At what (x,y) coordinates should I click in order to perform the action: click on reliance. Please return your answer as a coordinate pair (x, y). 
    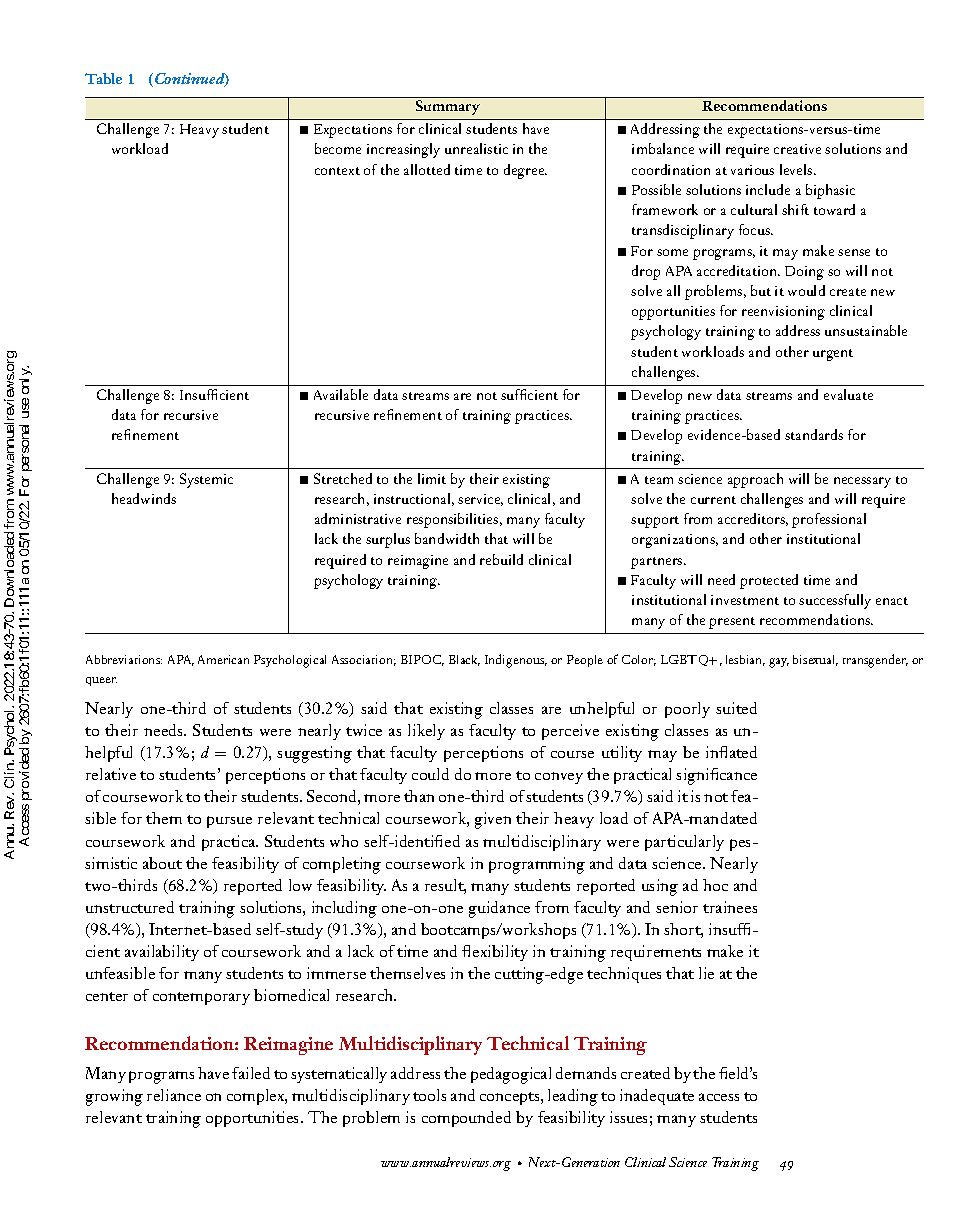
    Looking at the image, I should click on (174, 1095).
